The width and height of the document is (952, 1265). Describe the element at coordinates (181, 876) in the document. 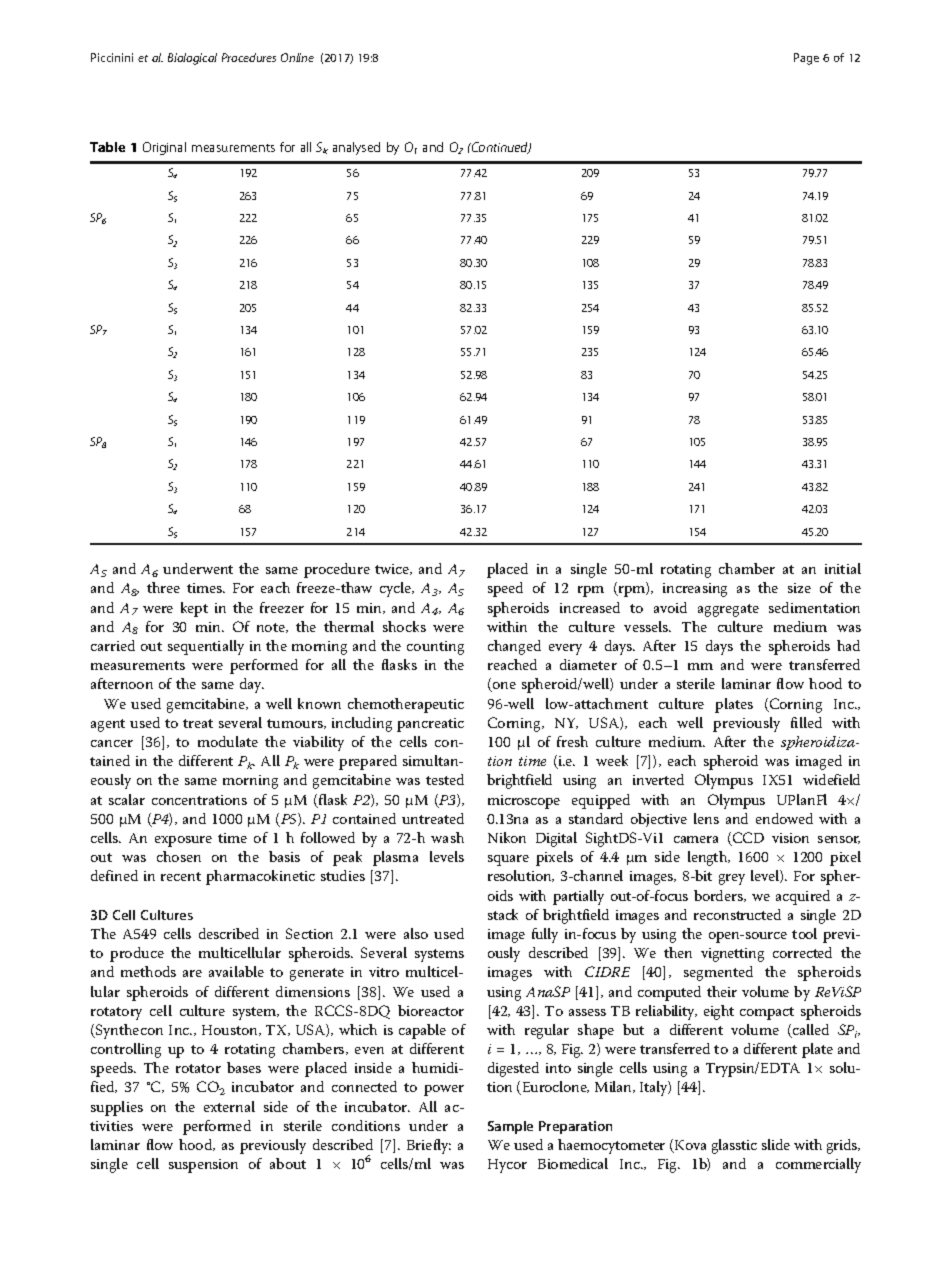

I see `recent` at that location.
